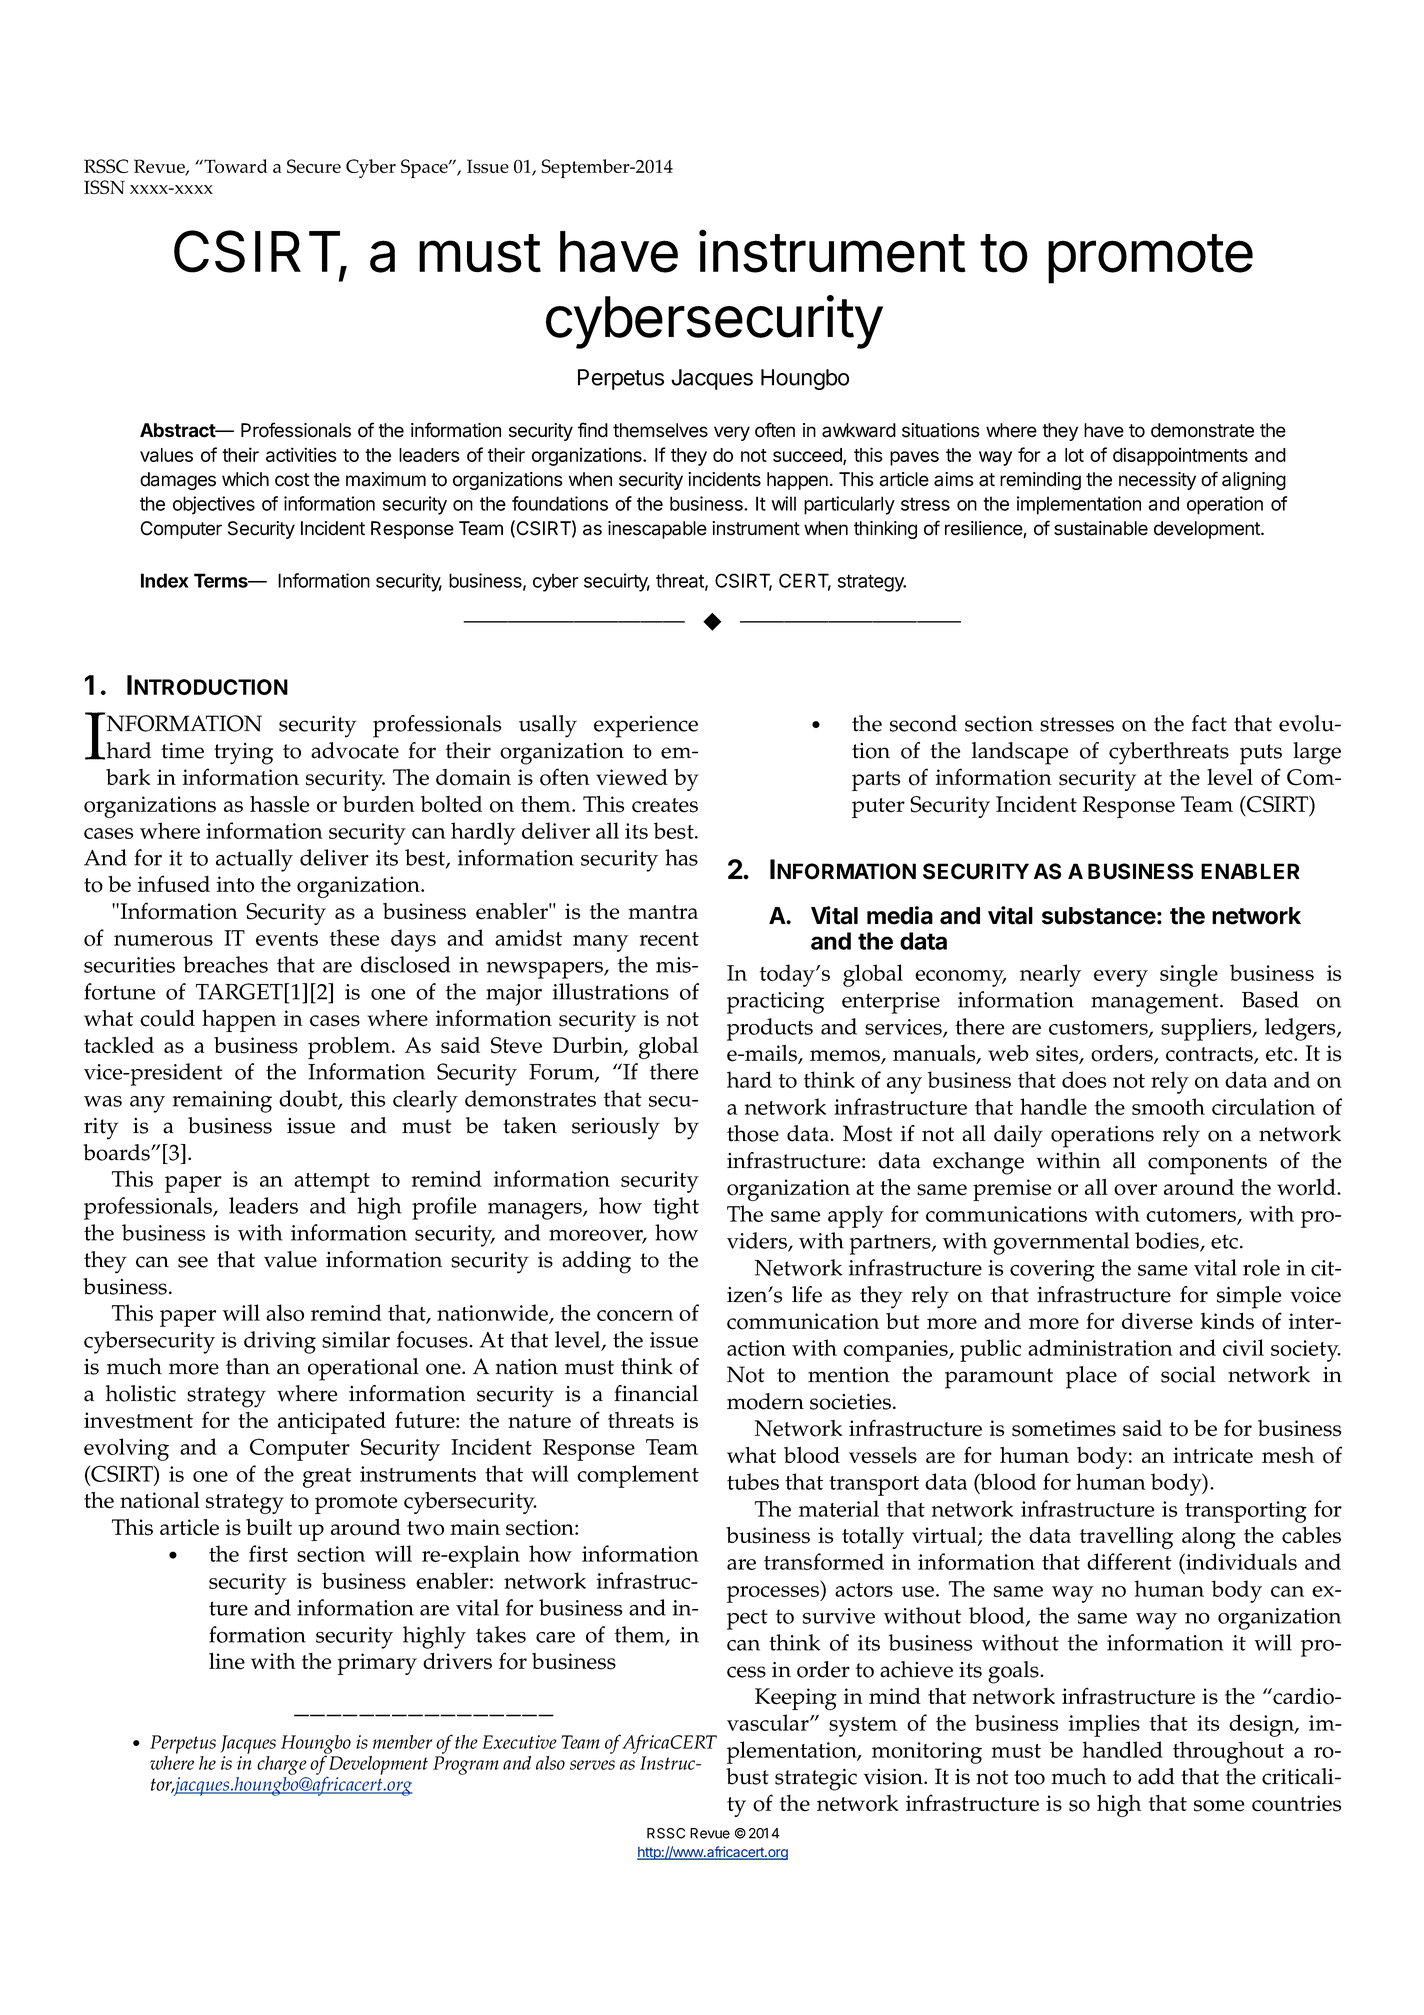 Image resolution: width=1424 pixels, height=2015 pixels. What do you see at coordinates (425, 168) in the image?
I see `Space` at bounding box center [425, 168].
